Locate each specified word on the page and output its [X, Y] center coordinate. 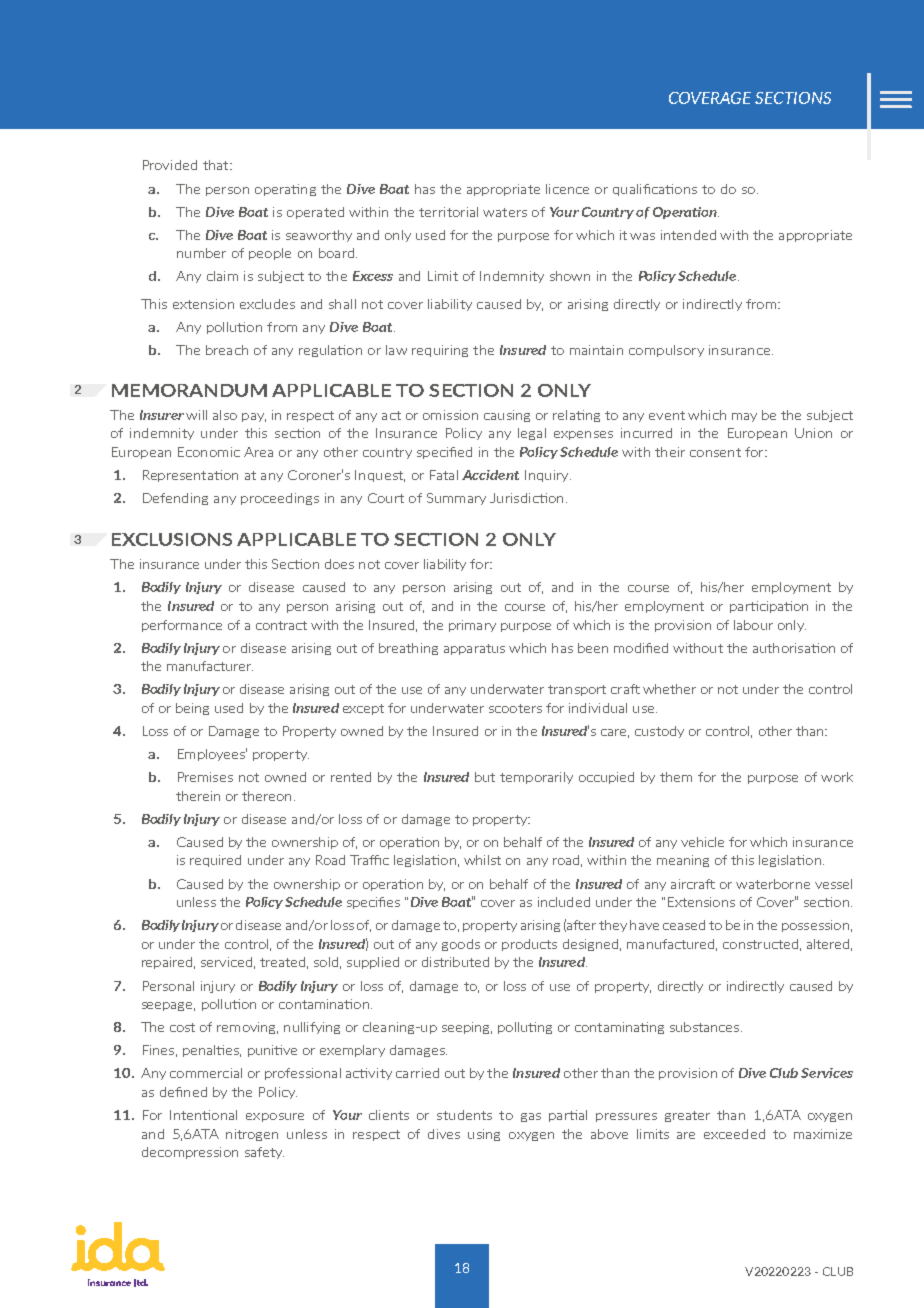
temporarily [536, 778]
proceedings [280, 499]
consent [715, 452]
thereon [266, 796]
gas [531, 1117]
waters [505, 212]
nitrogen [252, 1135]
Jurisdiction [526, 498]
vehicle [702, 842]
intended [688, 235]
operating [285, 190]
